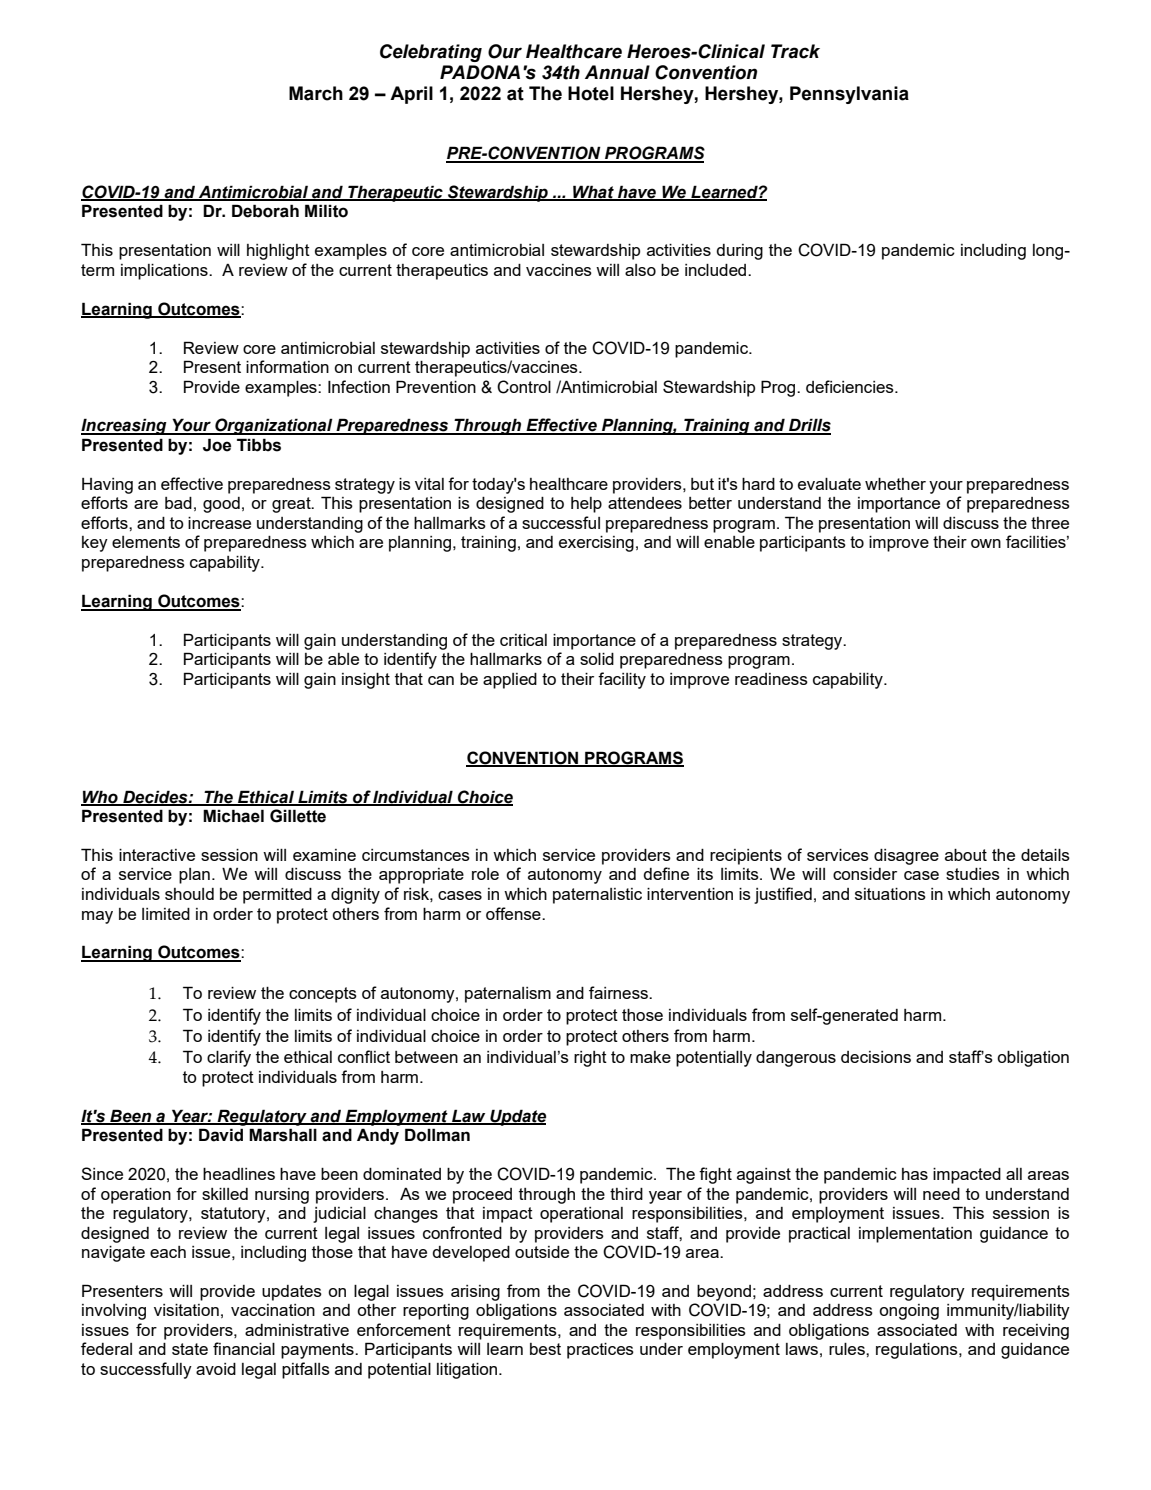  What do you see at coordinates (591, 93) in the document?
I see `Hotel` at bounding box center [591, 93].
